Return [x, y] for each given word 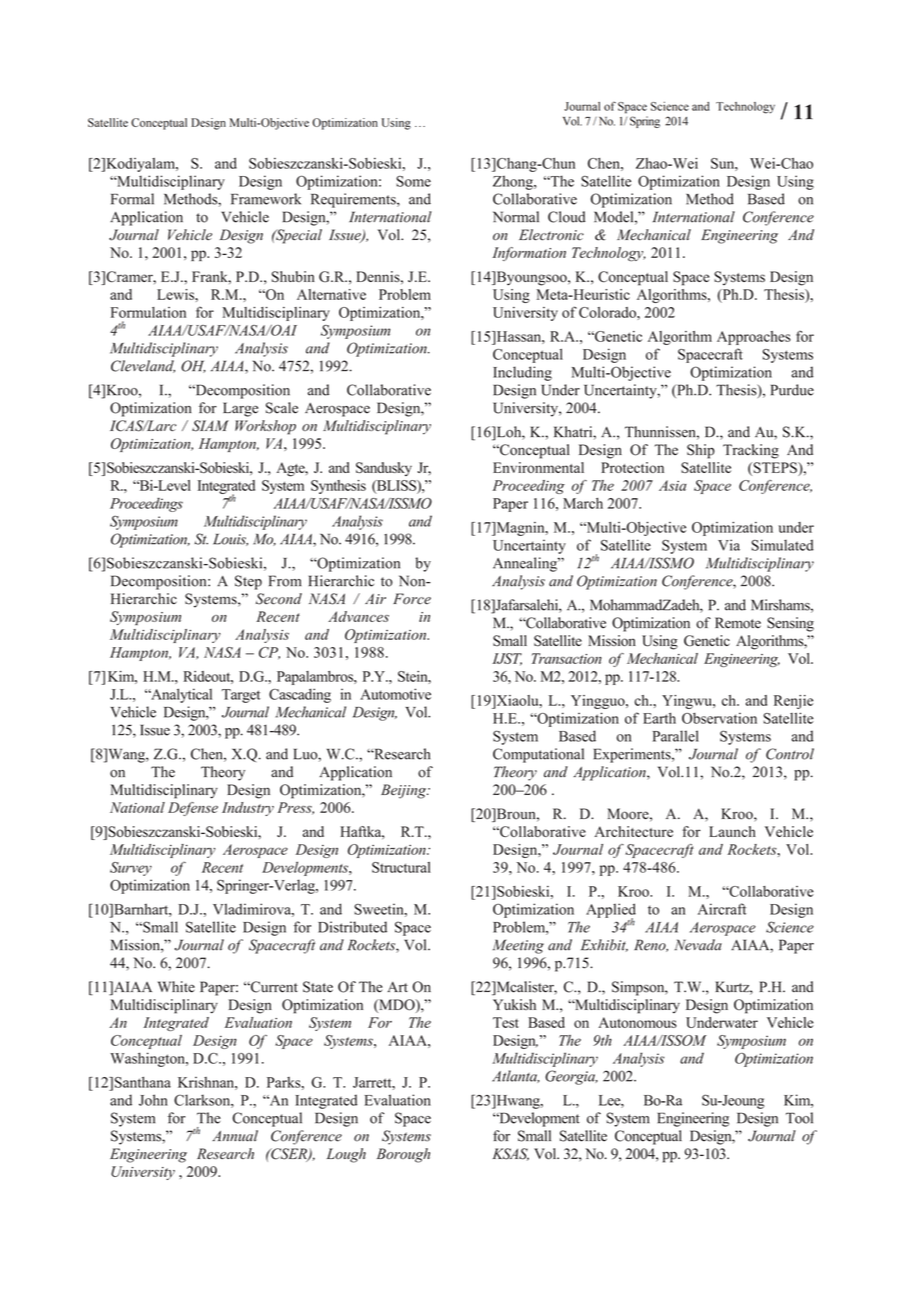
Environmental [538, 467]
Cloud [567, 217]
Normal [516, 217]
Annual [235, 1136]
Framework [266, 199]
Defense [193, 809]
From [285, 581]
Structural [401, 867]
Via [729, 545]
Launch [732, 831]
